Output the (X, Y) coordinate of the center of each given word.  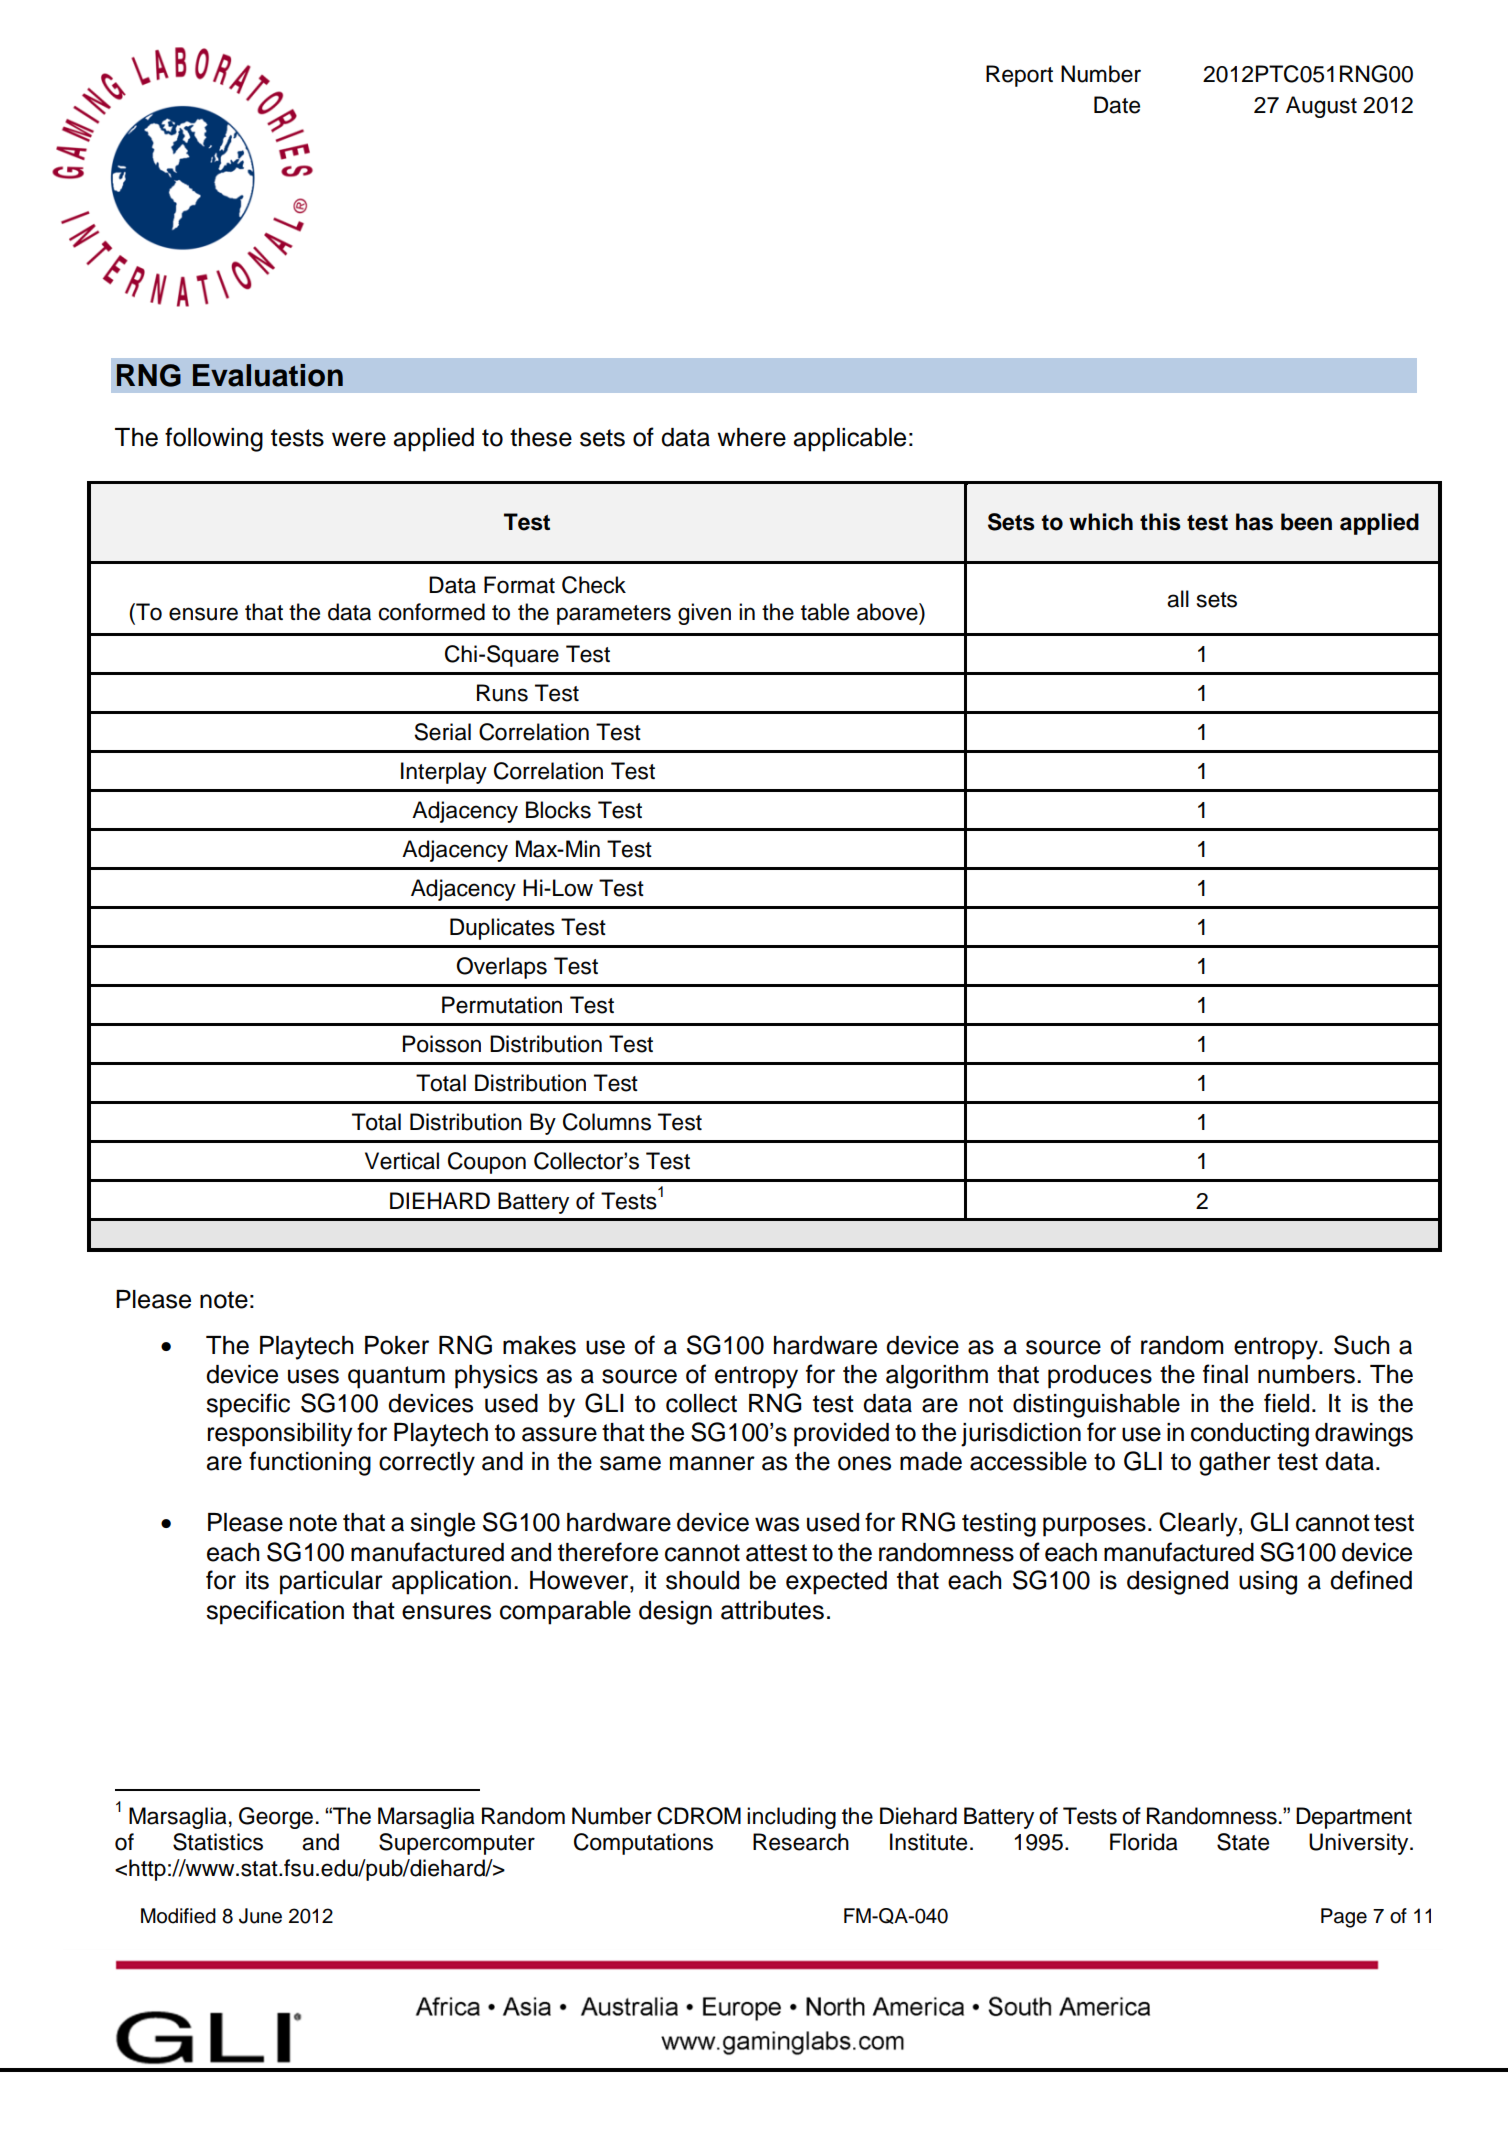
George (276, 1818)
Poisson (442, 1044)
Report (1019, 76)
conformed (432, 612)
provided (841, 1435)
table (825, 612)
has (1254, 522)
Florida (1144, 1842)
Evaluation (268, 375)
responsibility (280, 1435)
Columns (607, 1122)
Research (801, 1842)
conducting (1250, 1435)
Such (1361, 1345)
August (1321, 107)
